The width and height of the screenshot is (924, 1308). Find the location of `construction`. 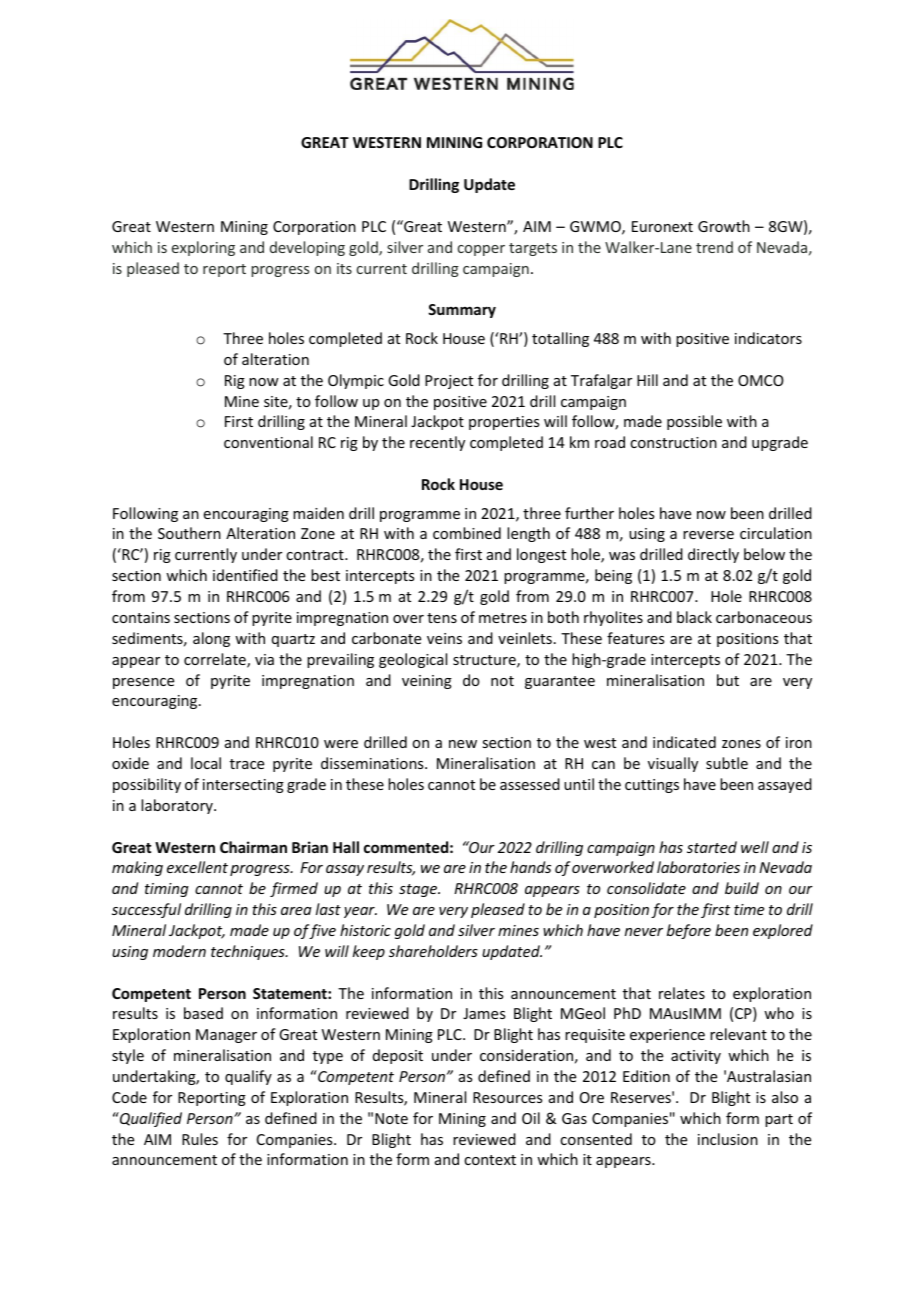

construction is located at coordinates (673, 442).
